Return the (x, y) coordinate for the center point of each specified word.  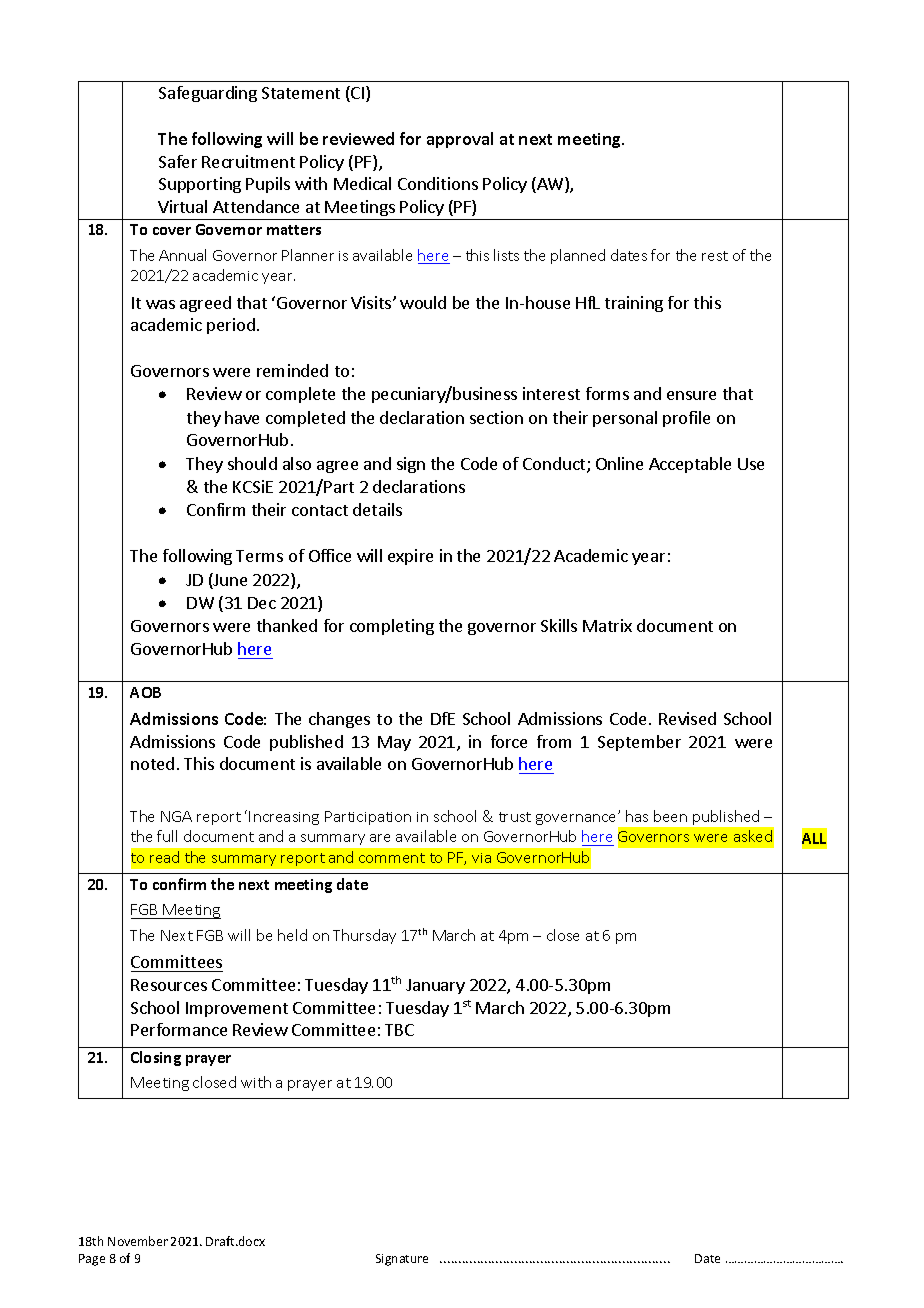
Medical (362, 183)
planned (578, 256)
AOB (145, 692)
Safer (178, 161)
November (138, 1241)
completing (392, 627)
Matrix (607, 625)
